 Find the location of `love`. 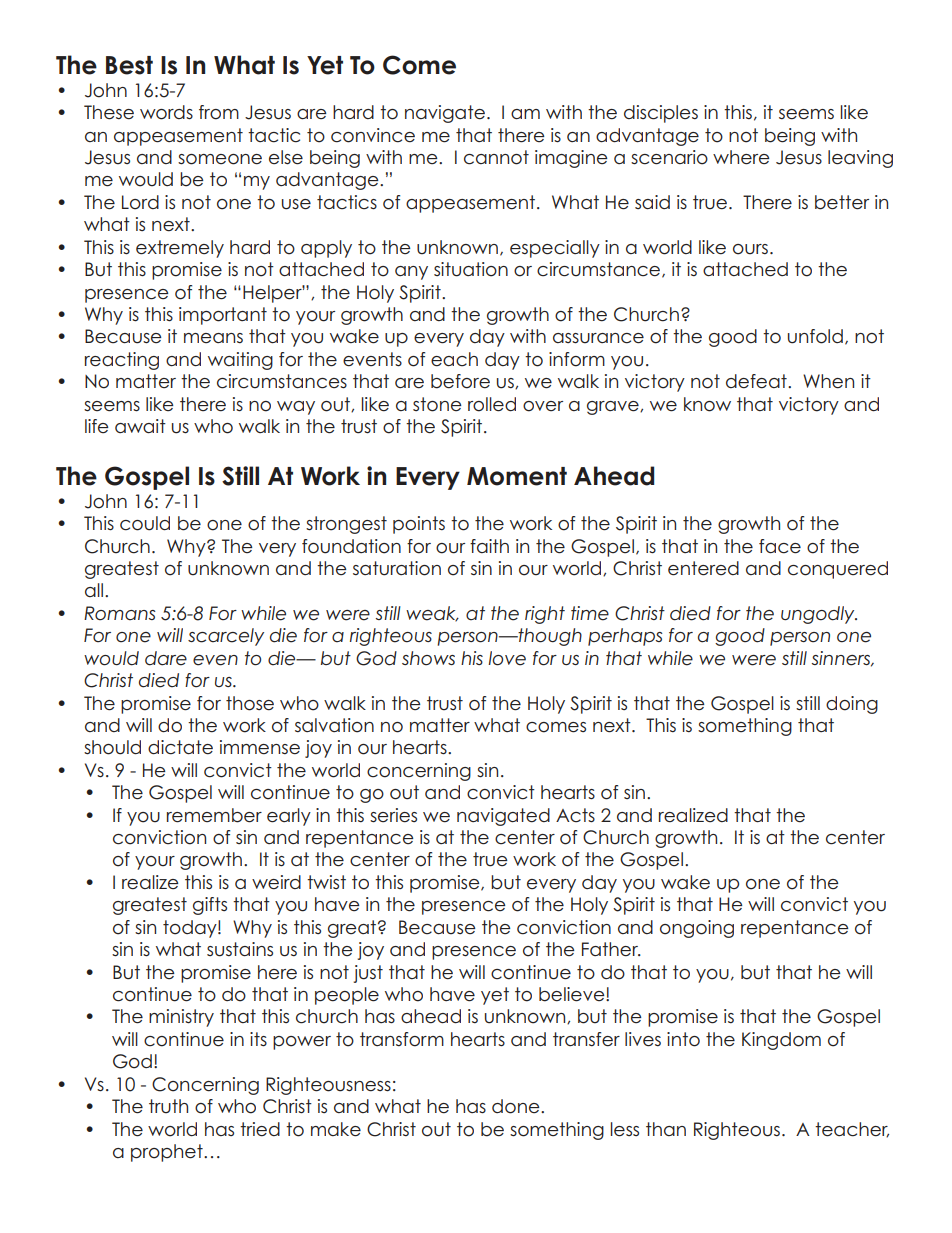

love is located at coordinates (507, 658).
